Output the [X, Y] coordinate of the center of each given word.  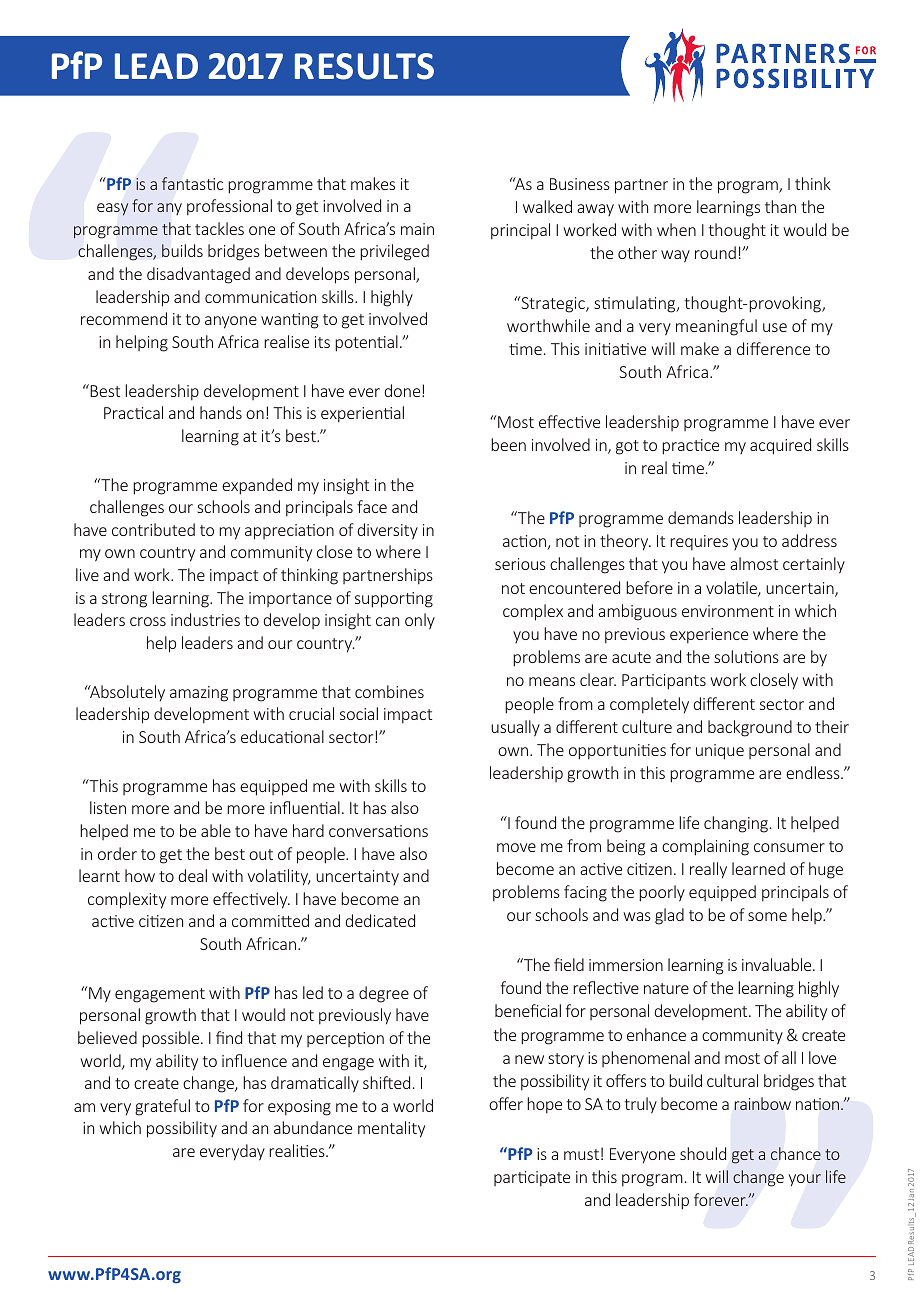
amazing [199, 694]
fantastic [192, 183]
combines [389, 691]
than [780, 206]
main [417, 229]
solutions [746, 656]
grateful [162, 1107]
